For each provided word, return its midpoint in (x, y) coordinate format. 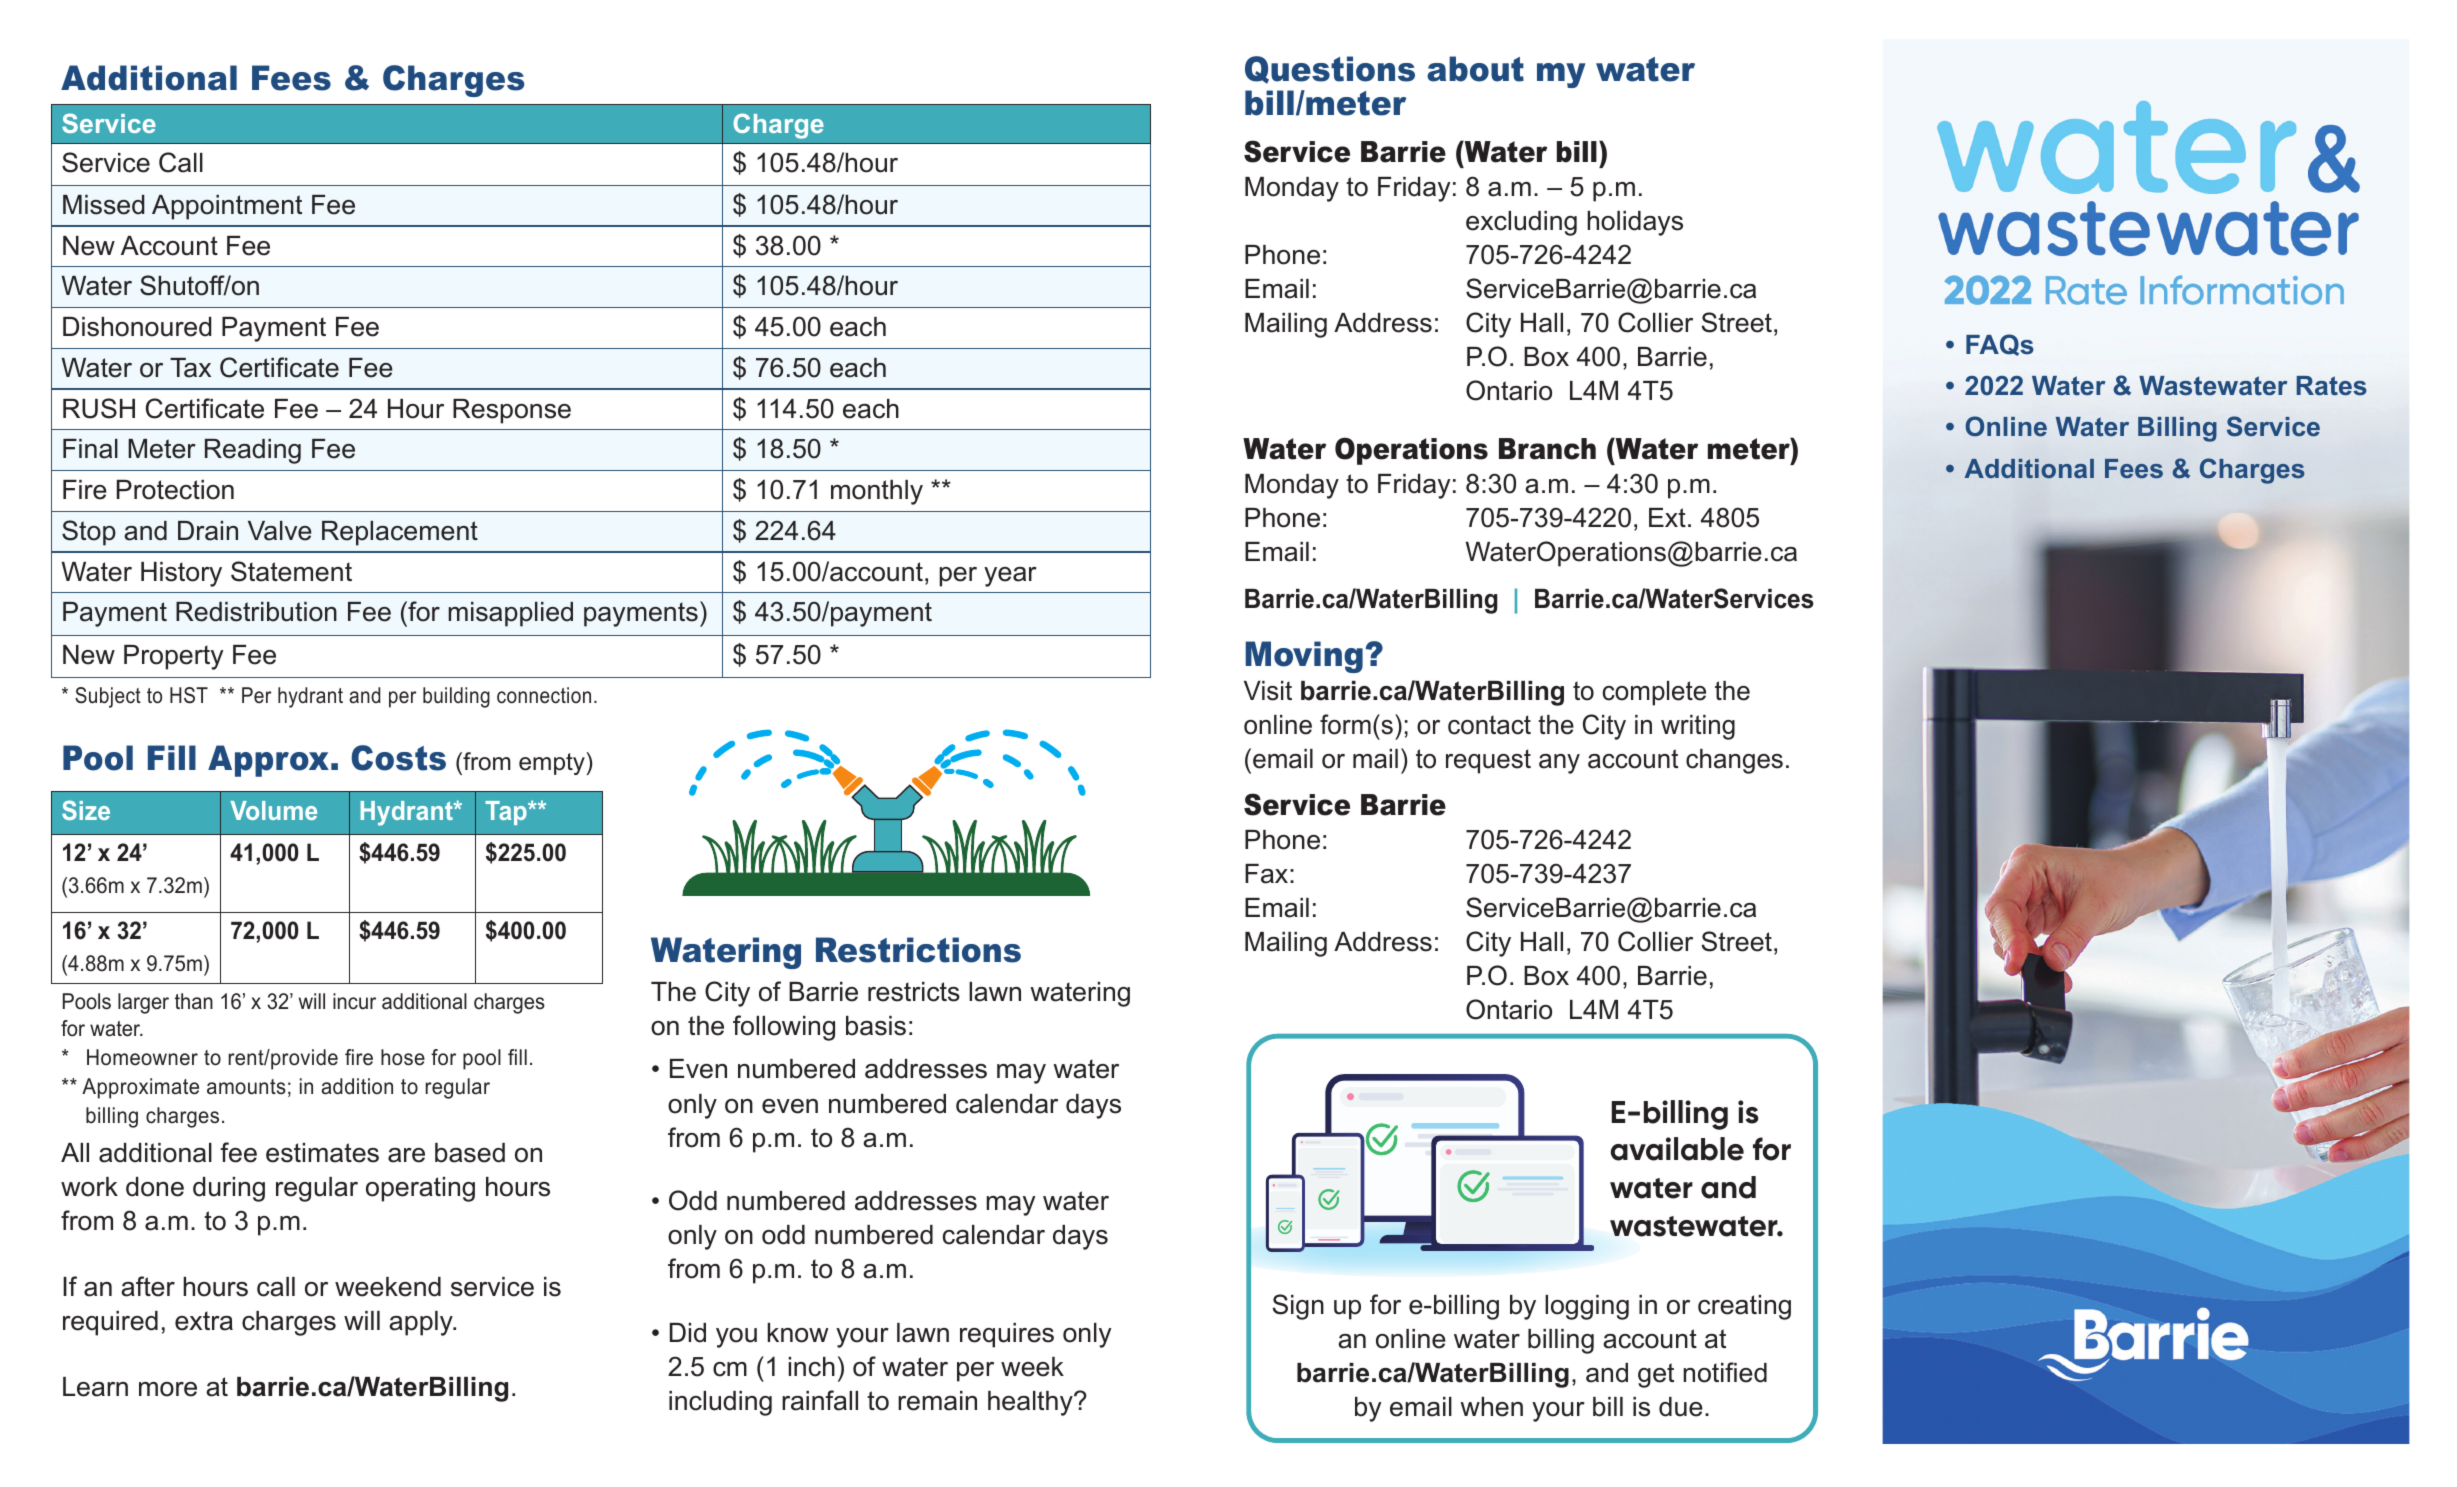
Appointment (227, 207)
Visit (1268, 691)
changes (1734, 761)
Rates (2332, 386)
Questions (1330, 70)
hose (403, 1057)
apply (422, 1323)
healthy (1031, 1403)
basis (876, 1026)
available (1677, 1149)
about (1475, 69)
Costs (398, 758)
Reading (253, 451)
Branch (1547, 449)
